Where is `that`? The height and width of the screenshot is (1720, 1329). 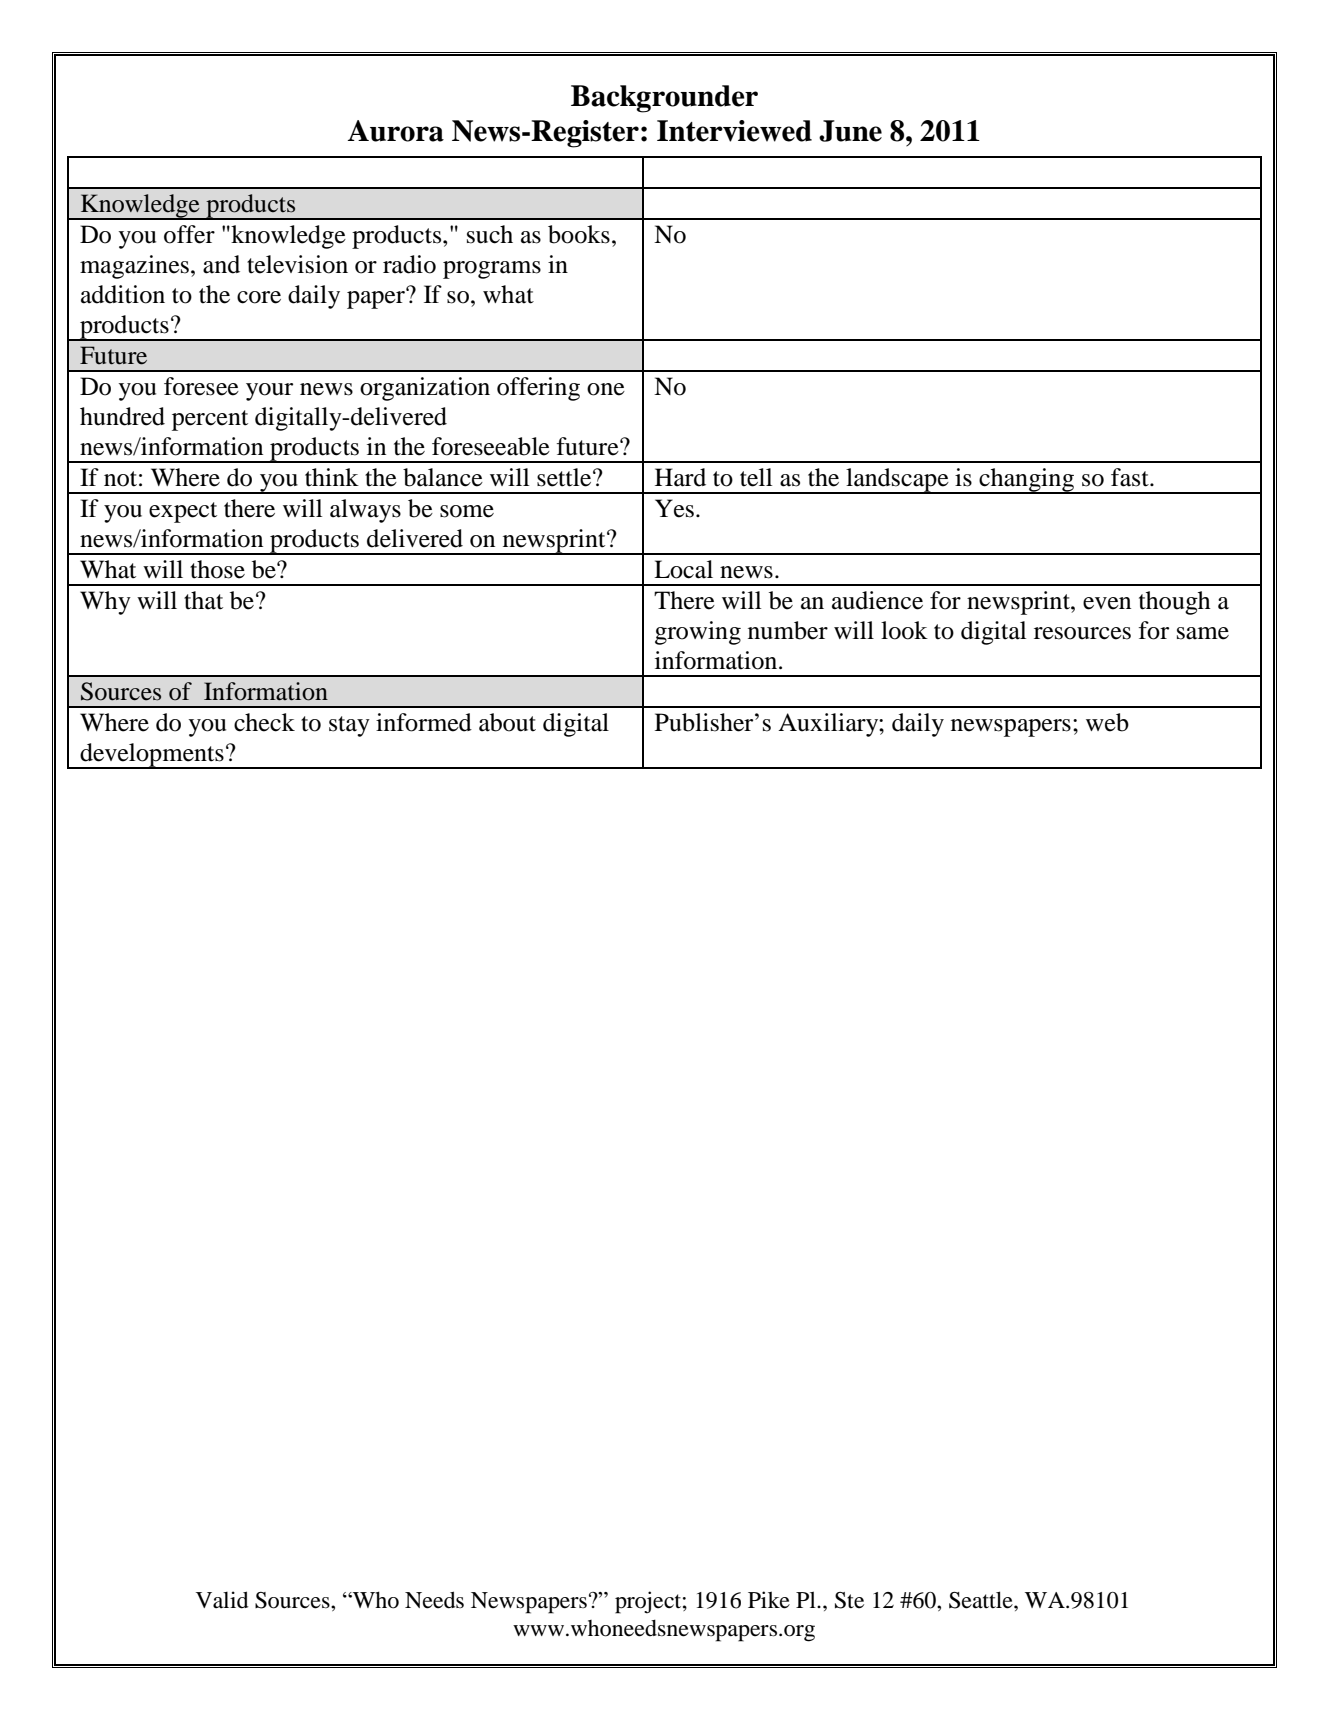
that is located at coordinates (203, 600).
